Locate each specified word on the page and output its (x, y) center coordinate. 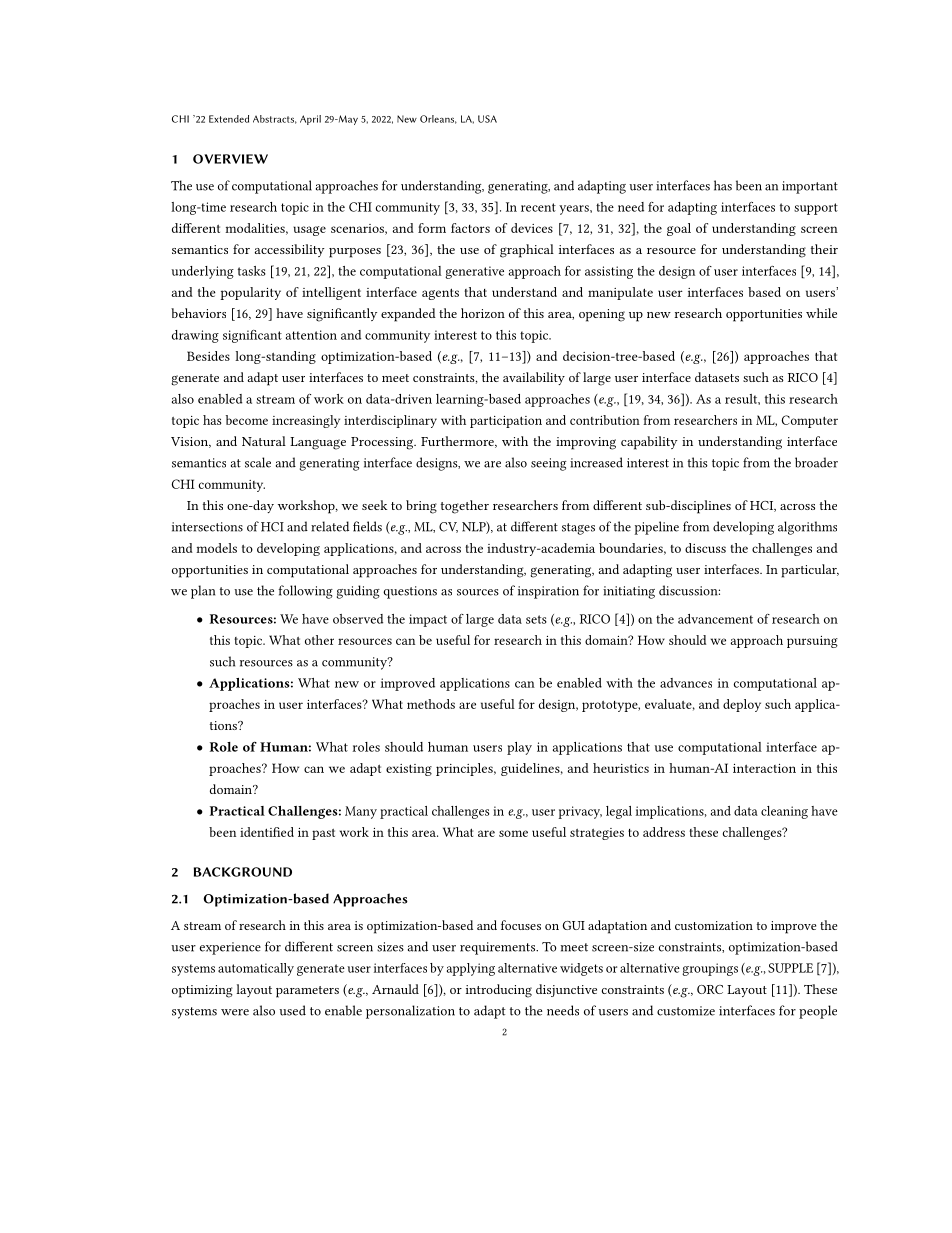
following (305, 592)
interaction (764, 768)
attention (311, 335)
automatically (256, 969)
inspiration (548, 592)
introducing (499, 991)
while (821, 313)
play (519, 748)
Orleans (438, 119)
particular (810, 571)
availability (534, 378)
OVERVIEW (230, 159)
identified (267, 832)
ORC (710, 989)
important (810, 187)
